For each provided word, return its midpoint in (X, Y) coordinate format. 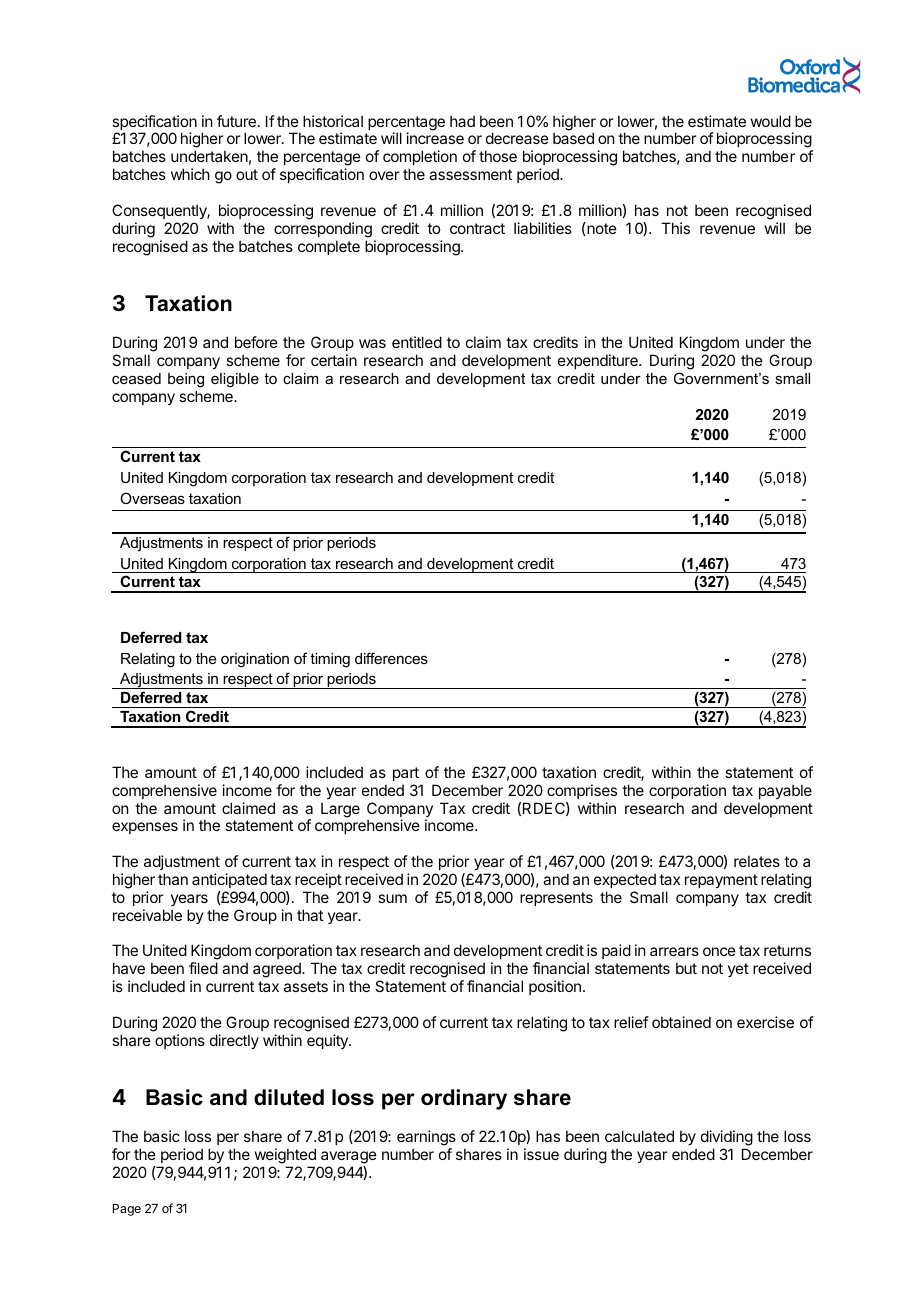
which (190, 174)
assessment (470, 174)
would (771, 121)
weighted (285, 1157)
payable (785, 791)
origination (255, 660)
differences (391, 658)
